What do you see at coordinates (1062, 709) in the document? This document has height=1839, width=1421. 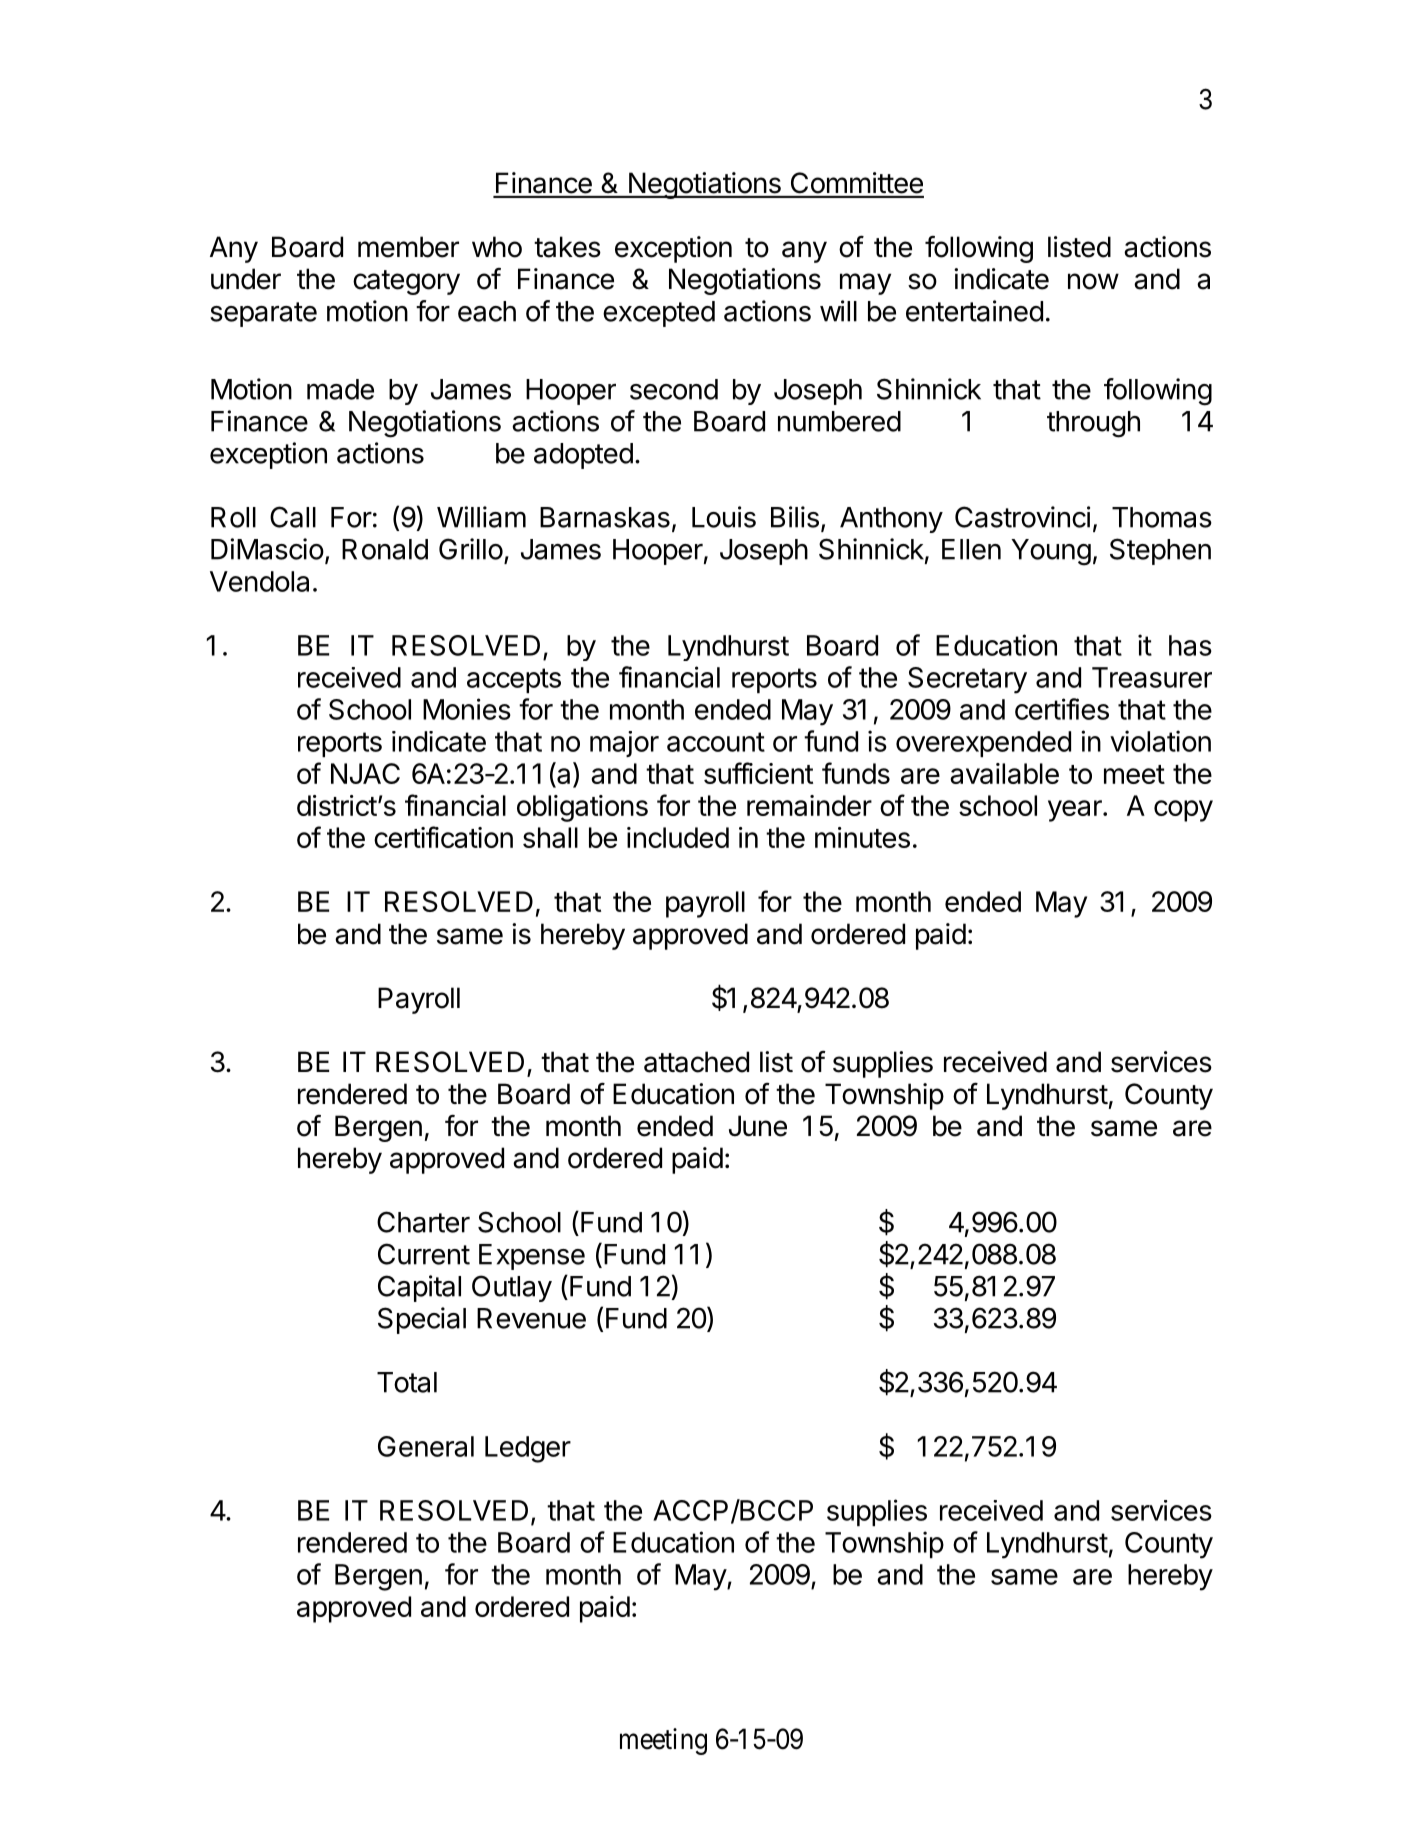 I see `certifies` at bounding box center [1062, 709].
